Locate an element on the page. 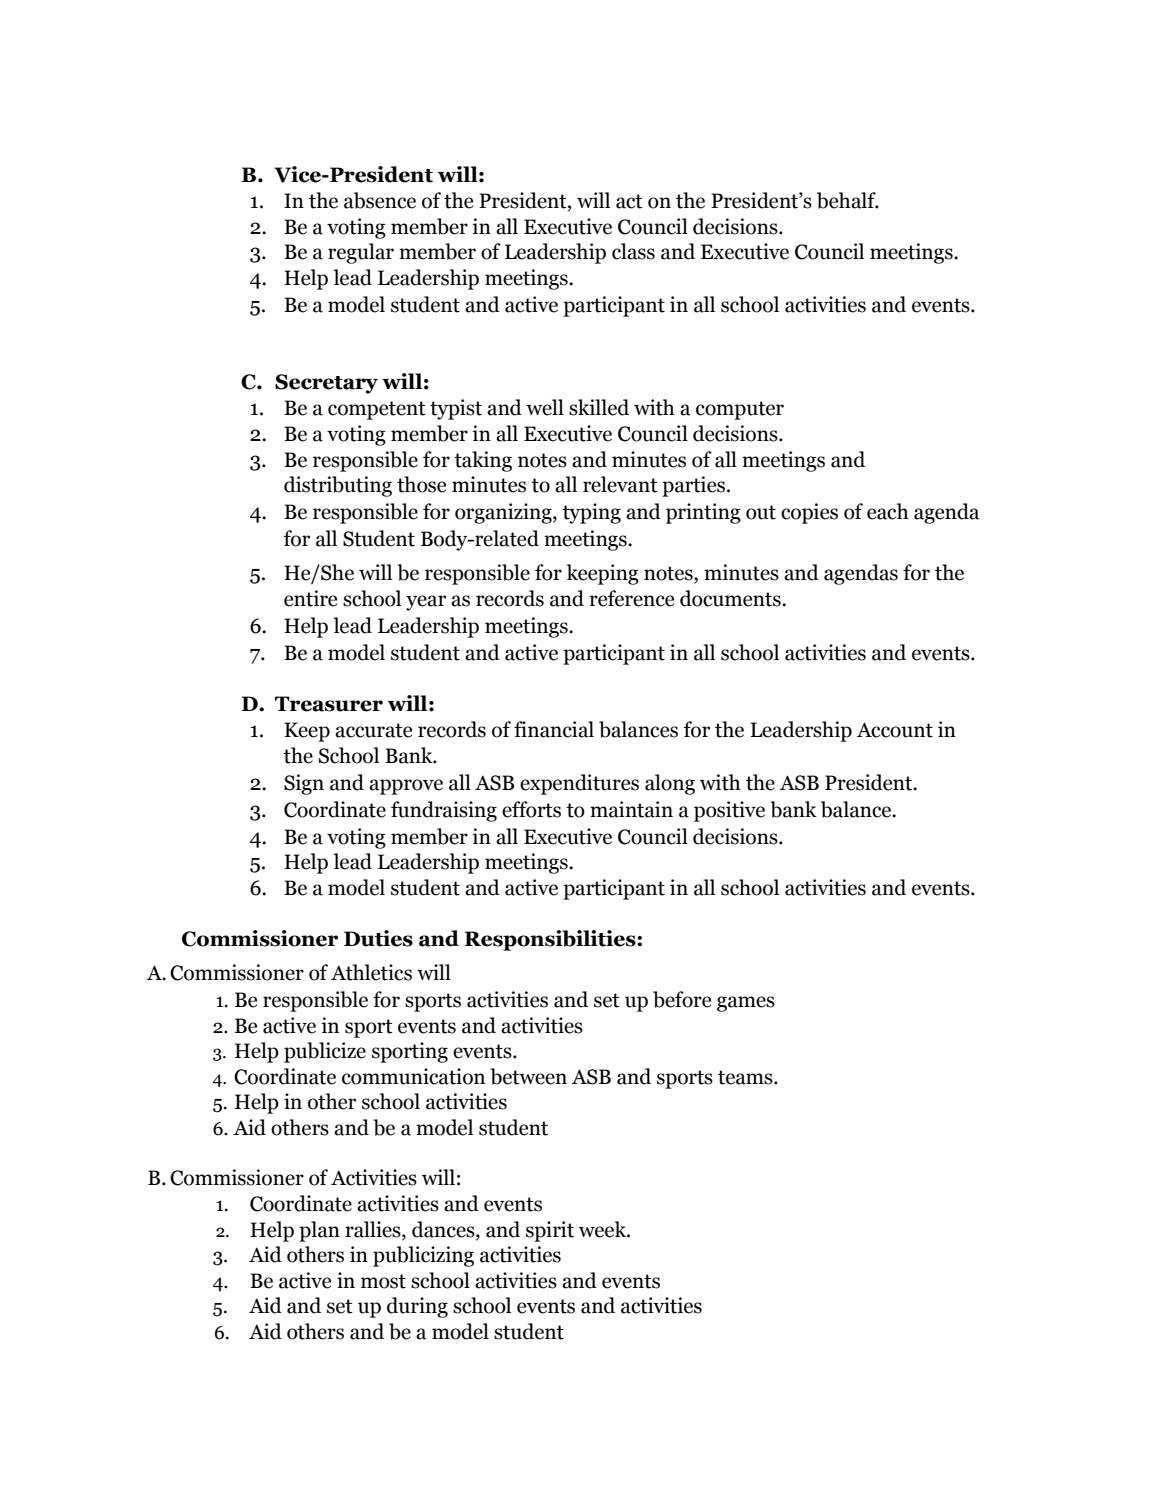 The image size is (1158, 1498). Athletics is located at coordinates (371, 972).
